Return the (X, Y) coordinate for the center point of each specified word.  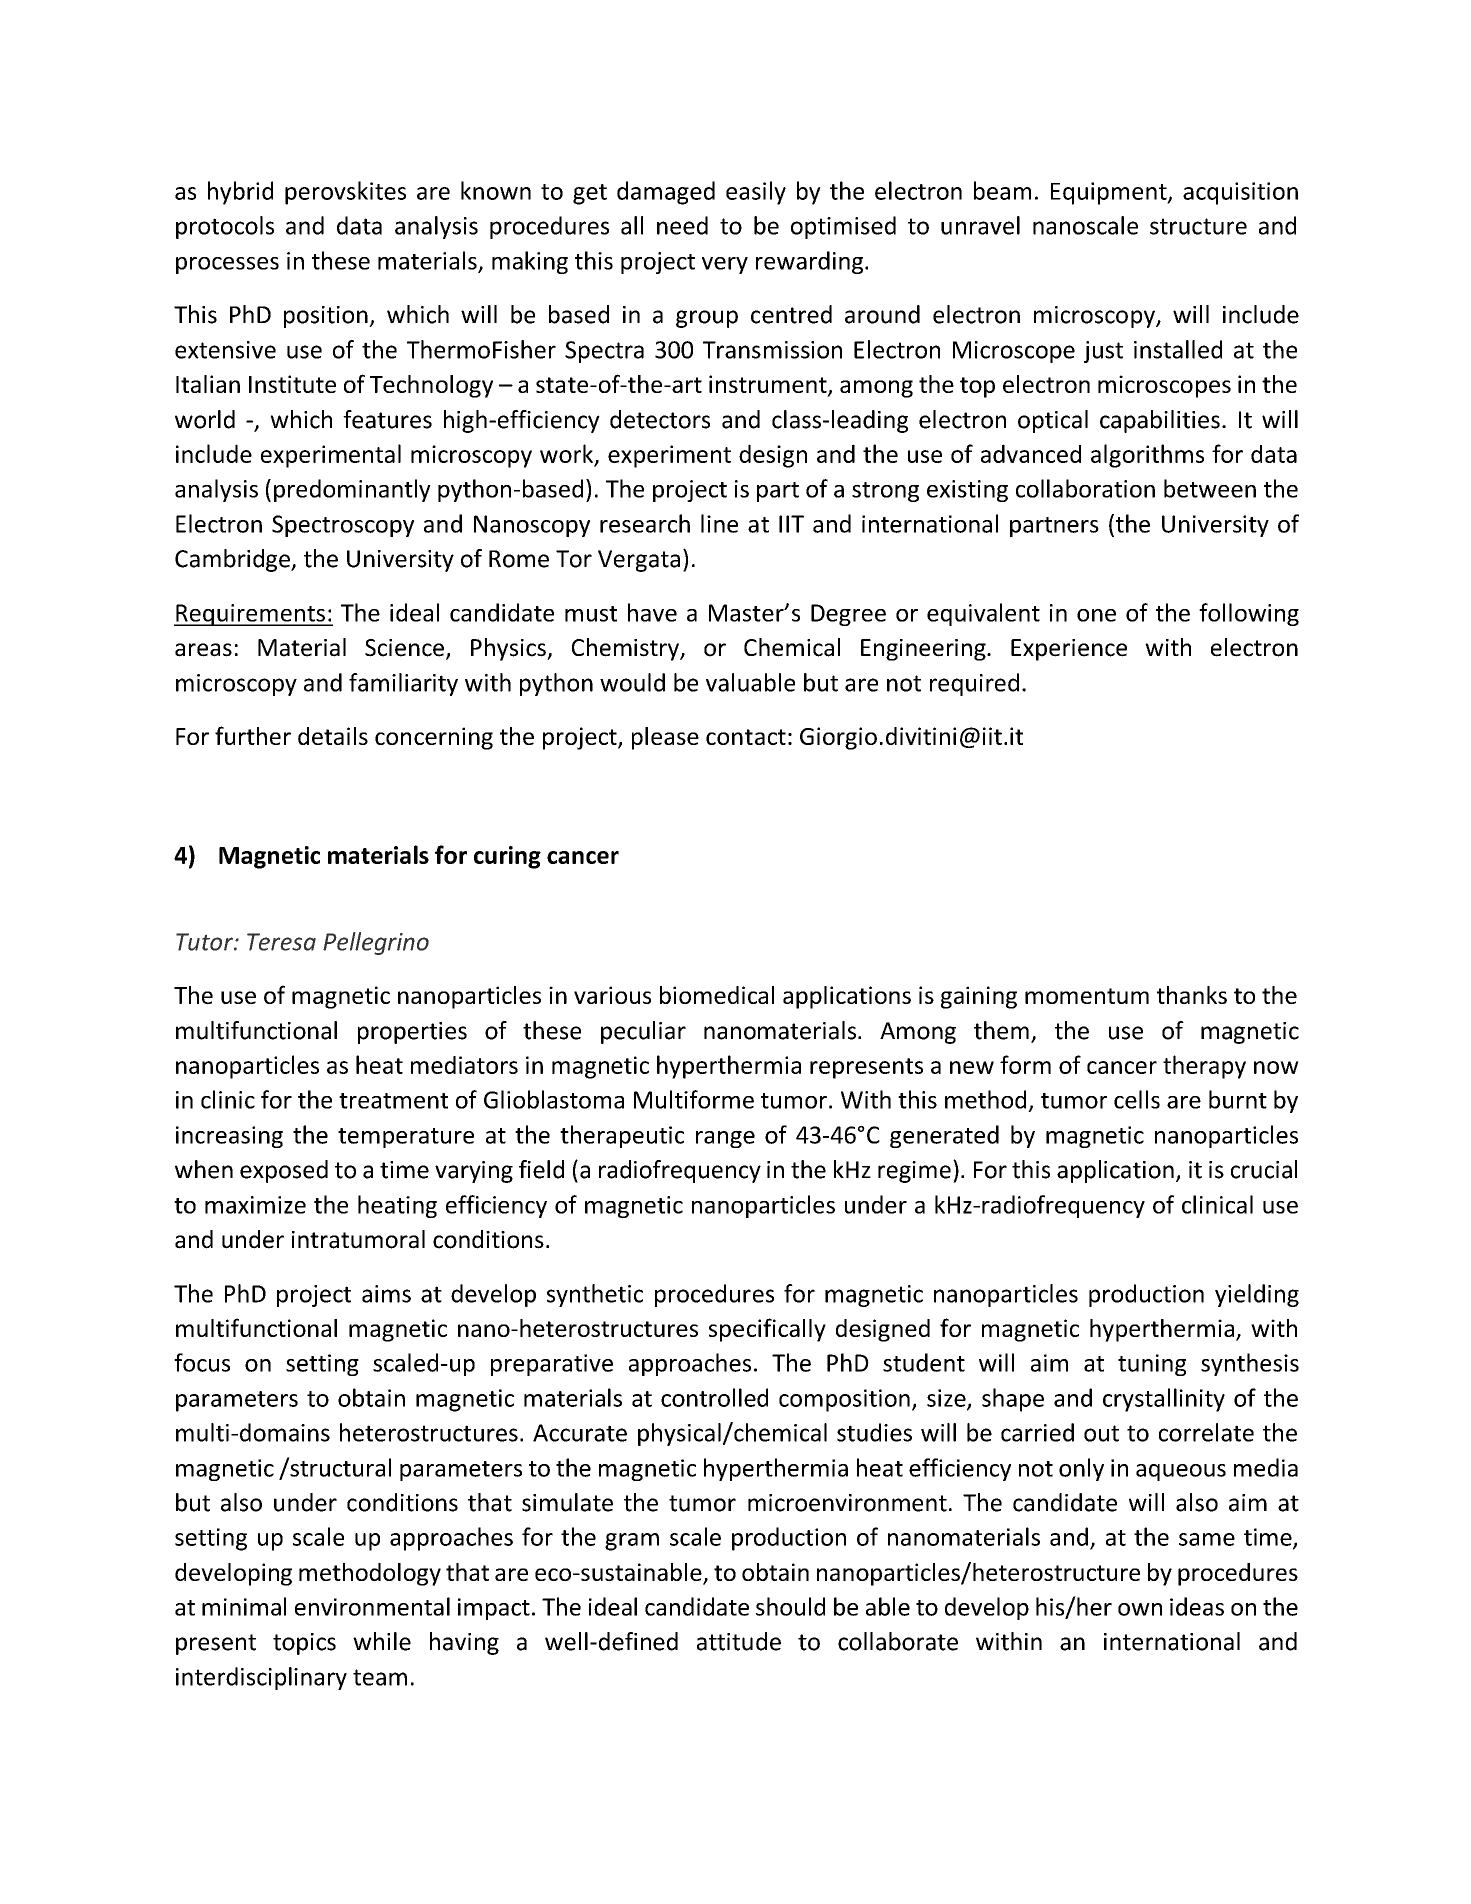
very (725, 265)
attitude (739, 1641)
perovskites (345, 193)
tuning (1152, 1365)
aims (386, 1294)
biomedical (717, 995)
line (719, 523)
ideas (1197, 1606)
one (1096, 615)
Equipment (1110, 193)
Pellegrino (376, 943)
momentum (1087, 996)
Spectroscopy (343, 526)
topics (304, 1644)
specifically (767, 1330)
